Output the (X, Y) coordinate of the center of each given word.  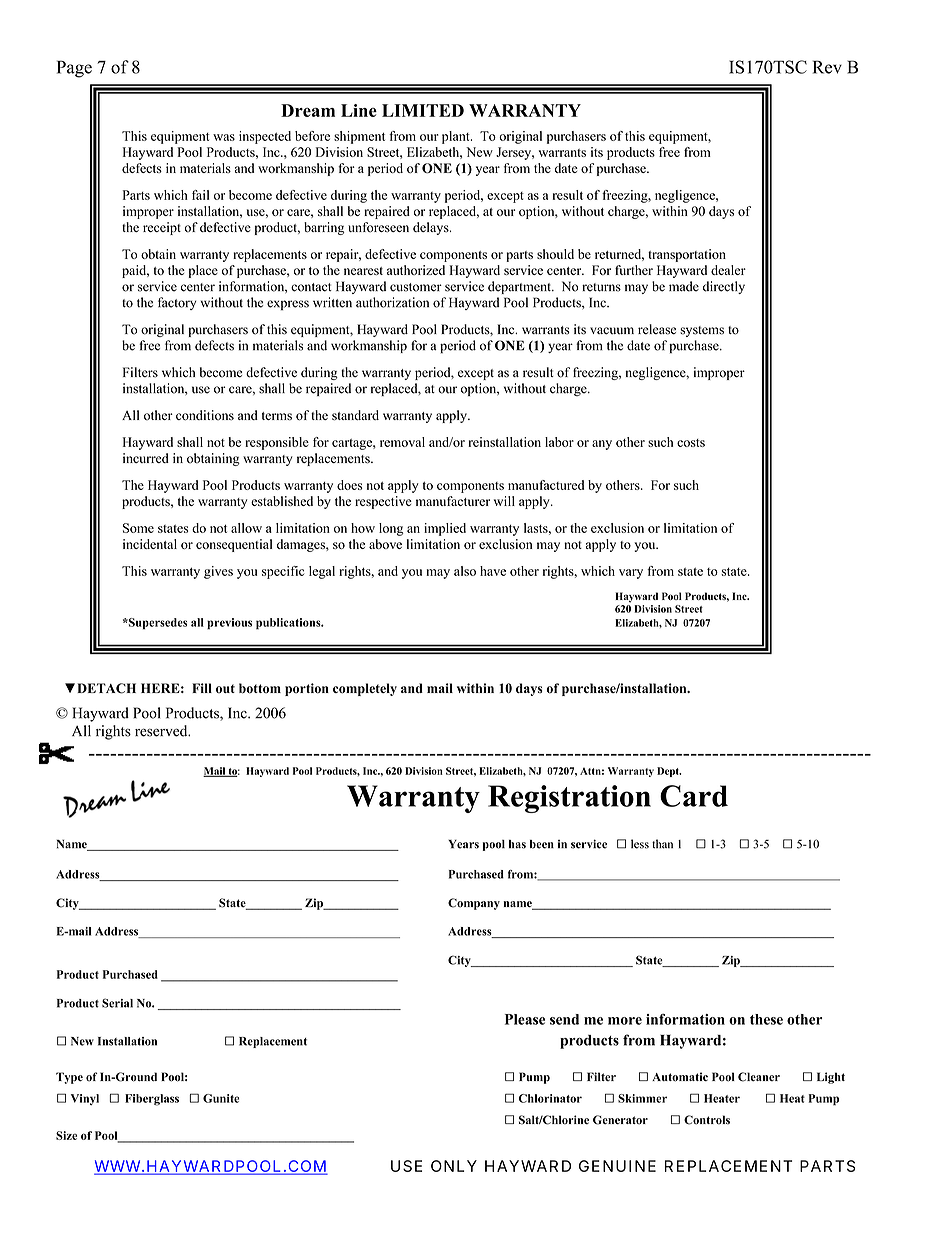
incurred (146, 458)
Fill (202, 688)
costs (691, 443)
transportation (687, 255)
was (224, 137)
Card (694, 796)
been (542, 844)
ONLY (454, 1166)
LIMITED (423, 110)
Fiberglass (152, 1100)
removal (402, 442)
